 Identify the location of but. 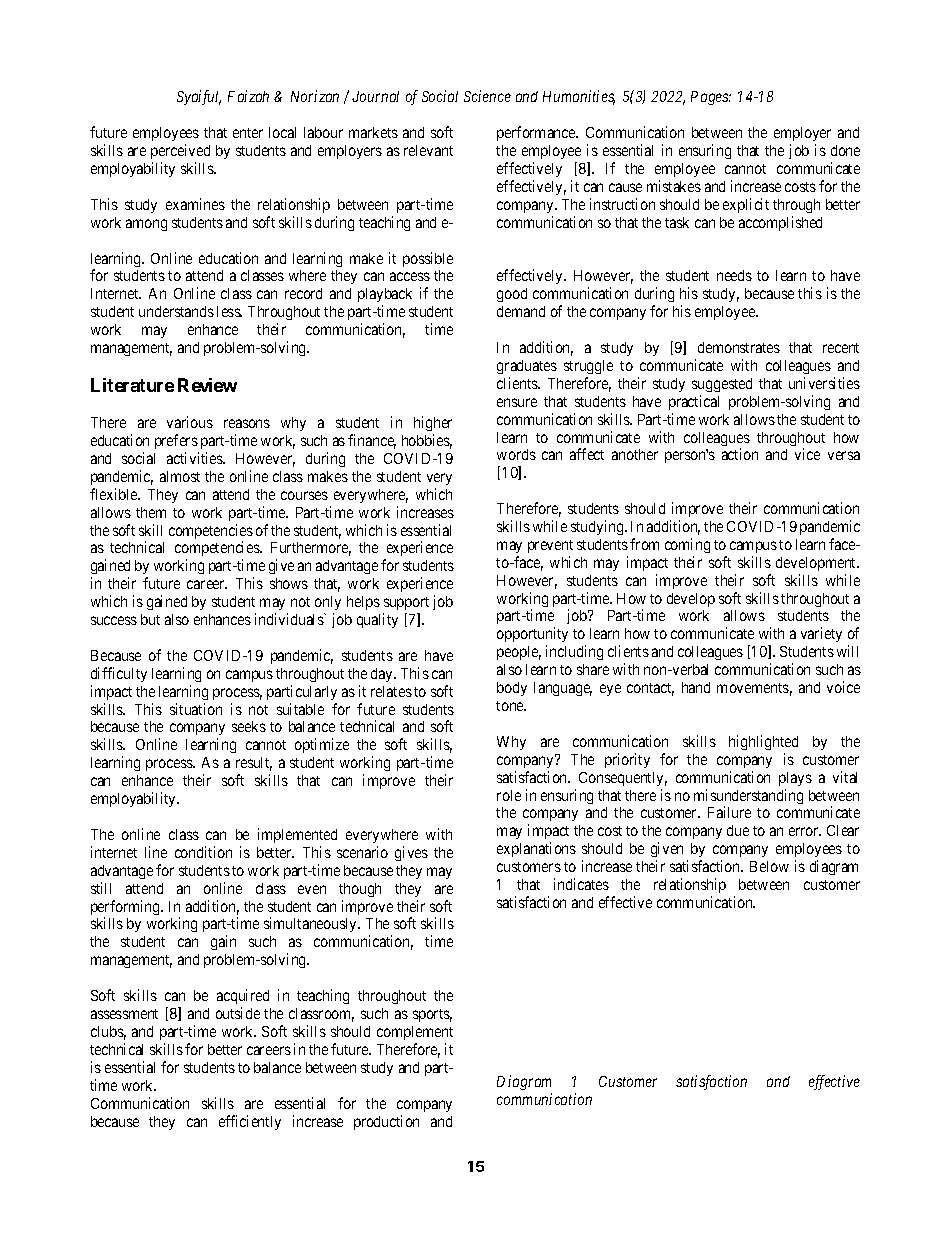
(150, 619).
